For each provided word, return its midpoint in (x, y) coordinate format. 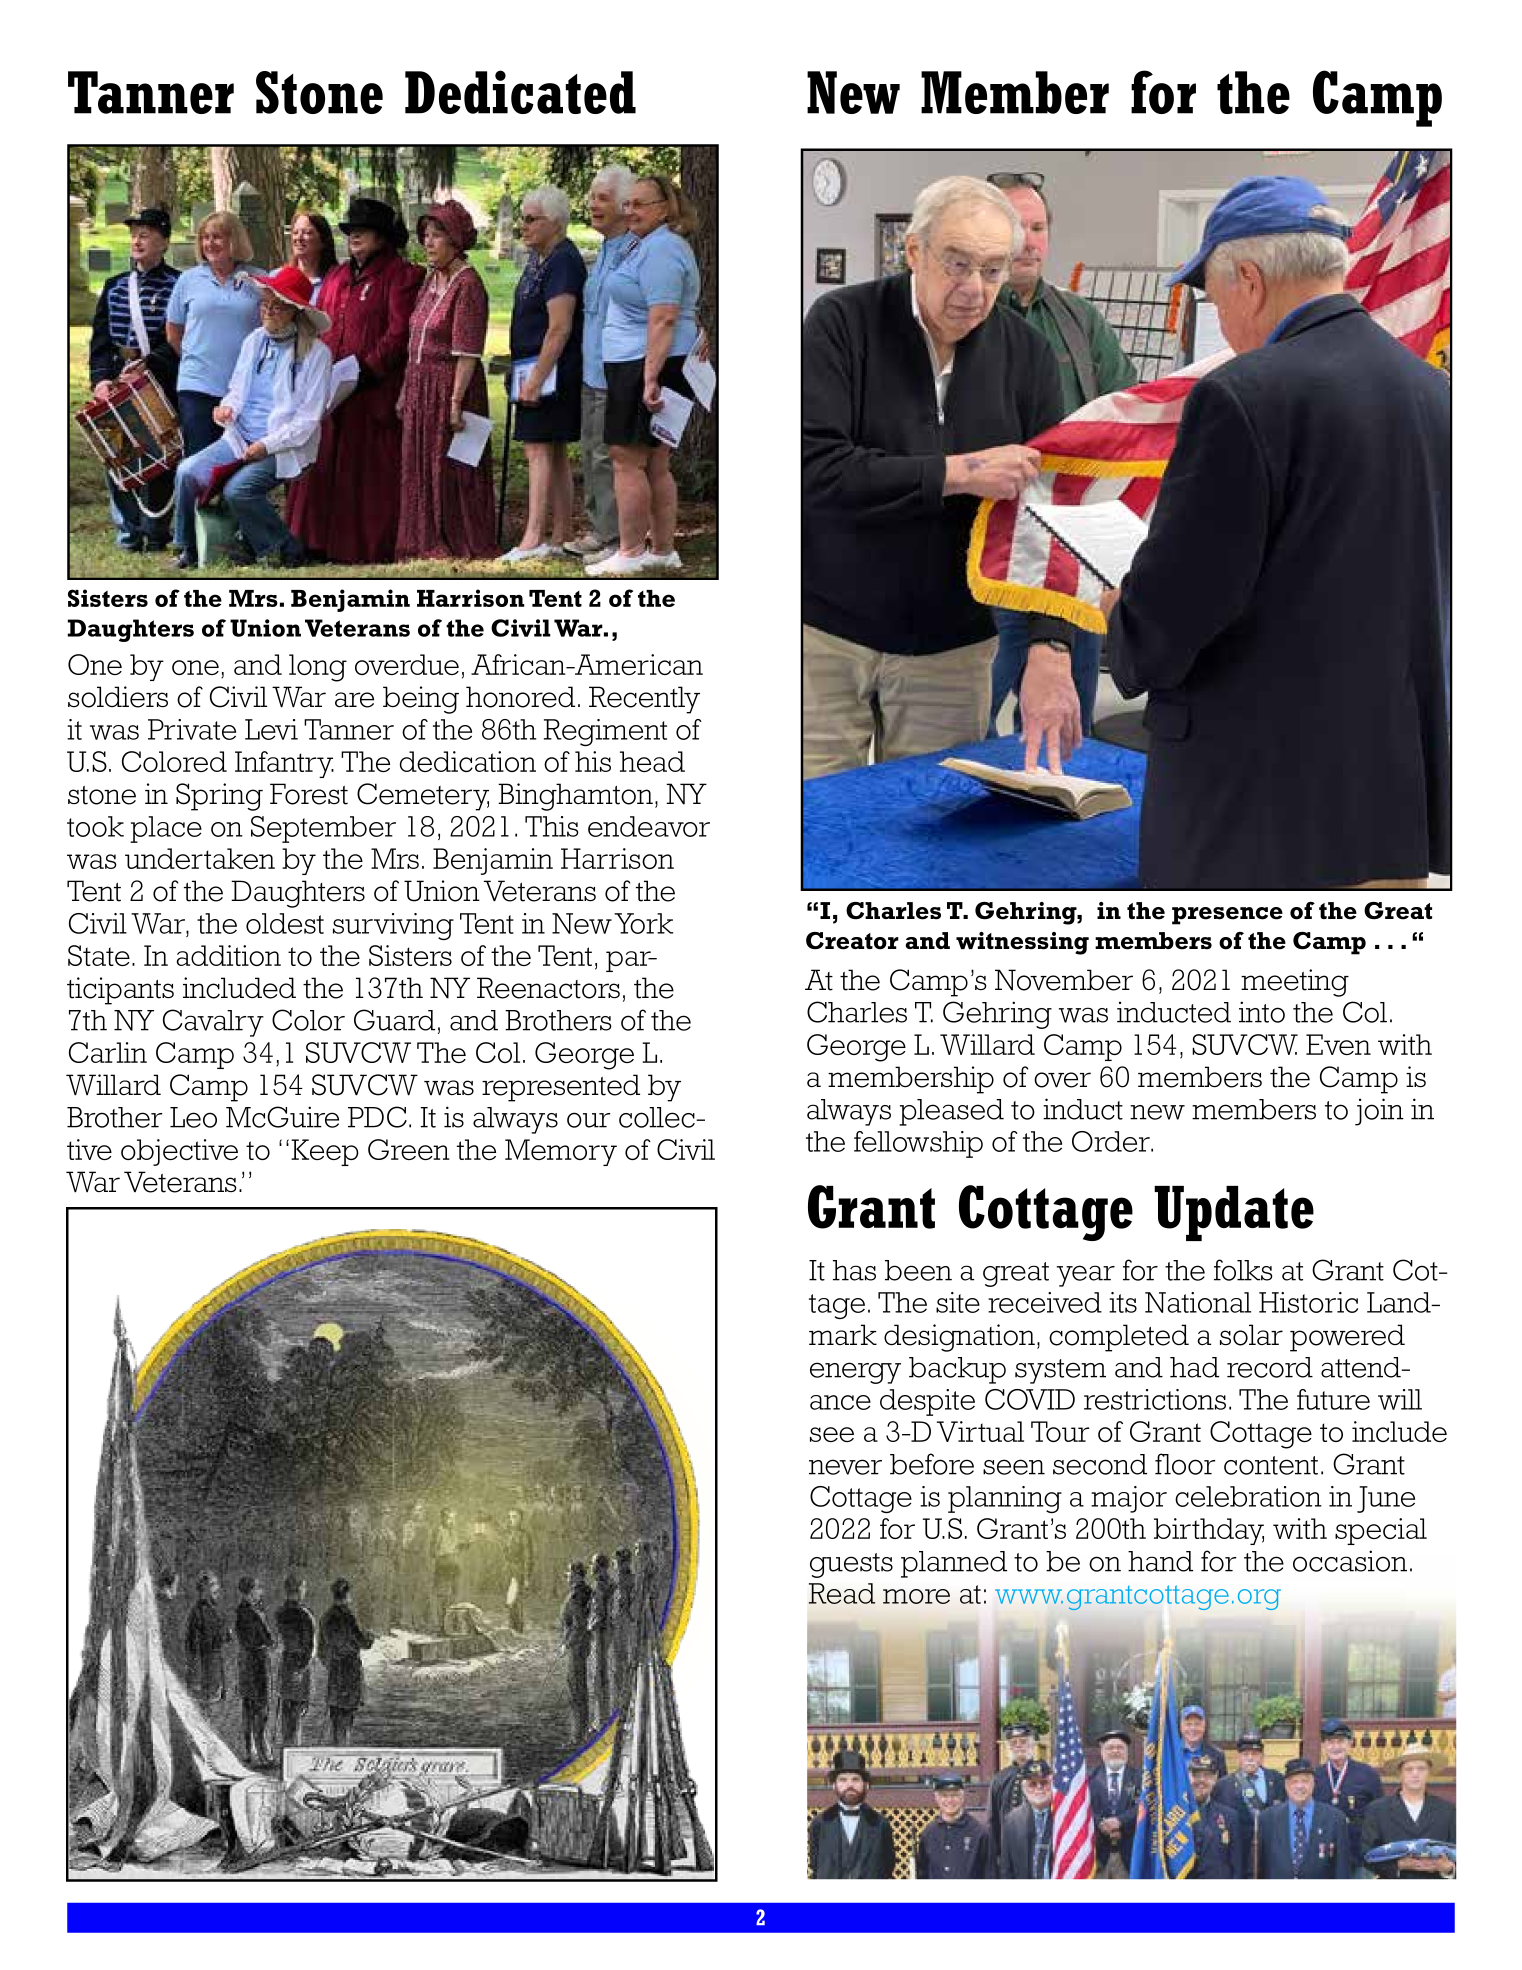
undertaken (200, 858)
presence (1227, 916)
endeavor (649, 826)
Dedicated (520, 92)
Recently (644, 700)
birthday (1209, 1531)
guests (851, 1565)
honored (520, 697)
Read (842, 1593)
